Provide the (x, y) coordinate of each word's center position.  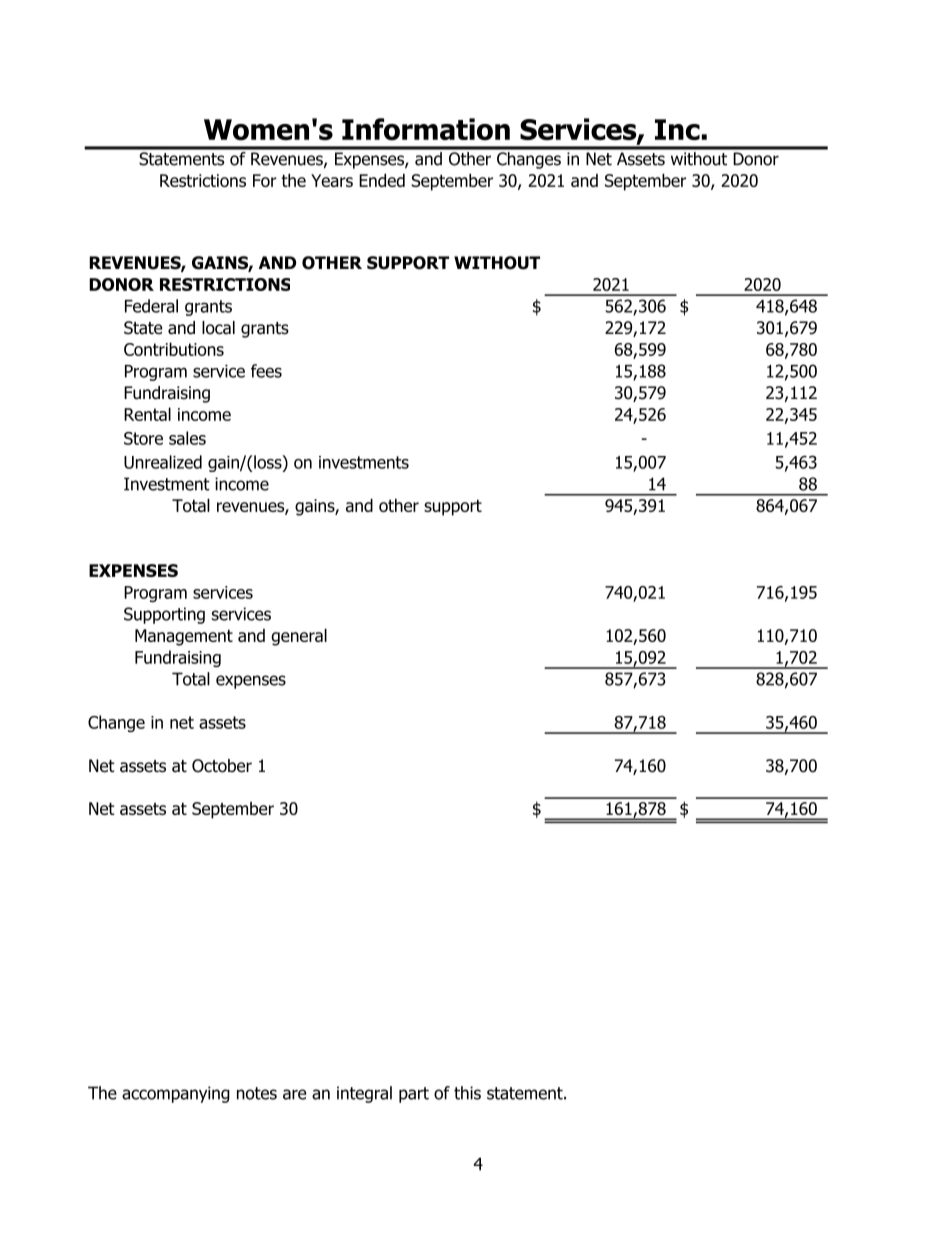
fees (266, 371)
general (299, 637)
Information (426, 129)
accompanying (176, 1094)
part (414, 1095)
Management (184, 637)
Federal (151, 306)
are (294, 1094)
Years (332, 180)
